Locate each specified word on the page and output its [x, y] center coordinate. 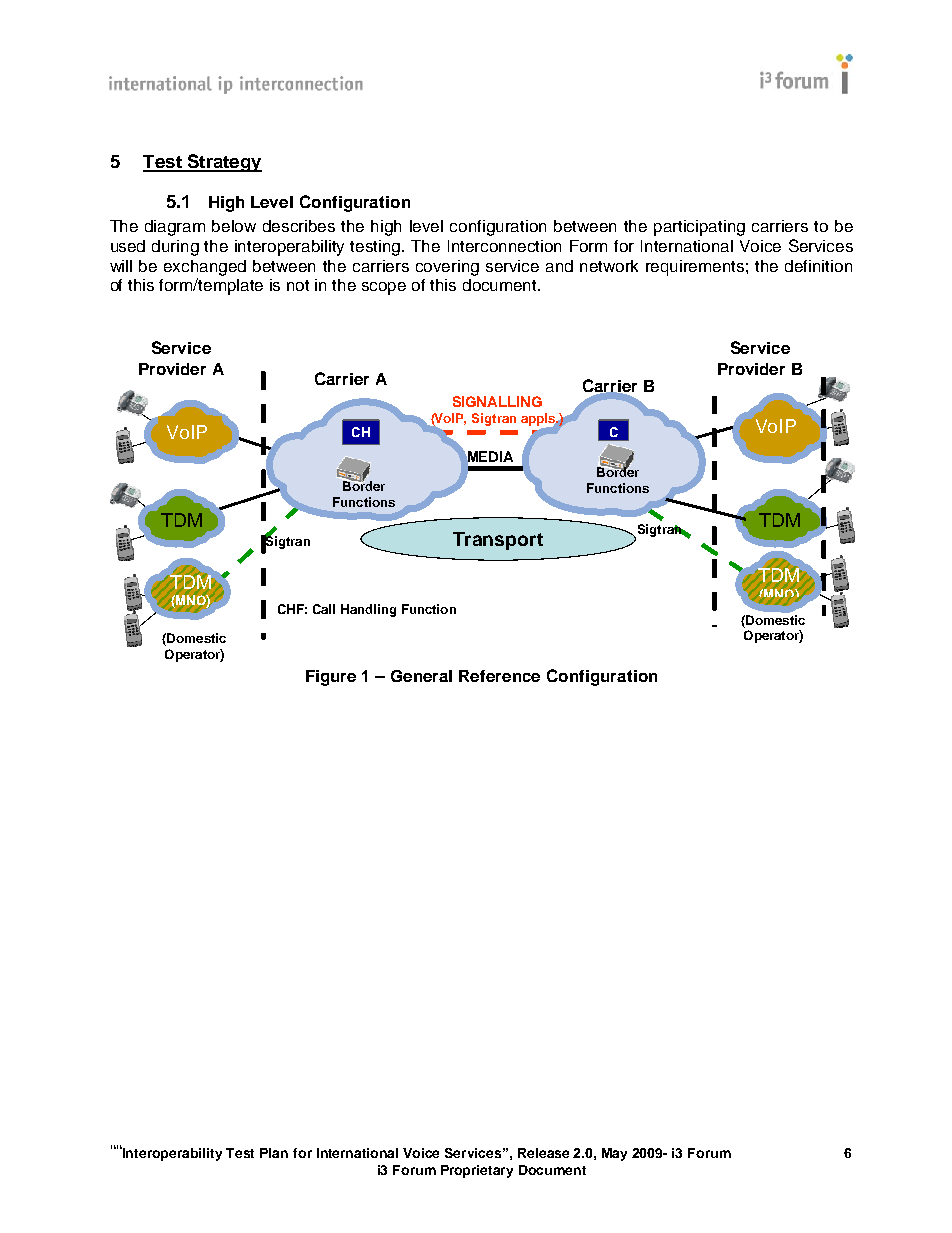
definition [818, 266]
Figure [331, 678]
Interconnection [504, 246]
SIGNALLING [497, 401]
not [298, 285]
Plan [274, 1153]
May [614, 1154]
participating [699, 228]
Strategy [223, 163]
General [421, 676]
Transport [498, 541]
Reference [499, 676]
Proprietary [477, 1171]
